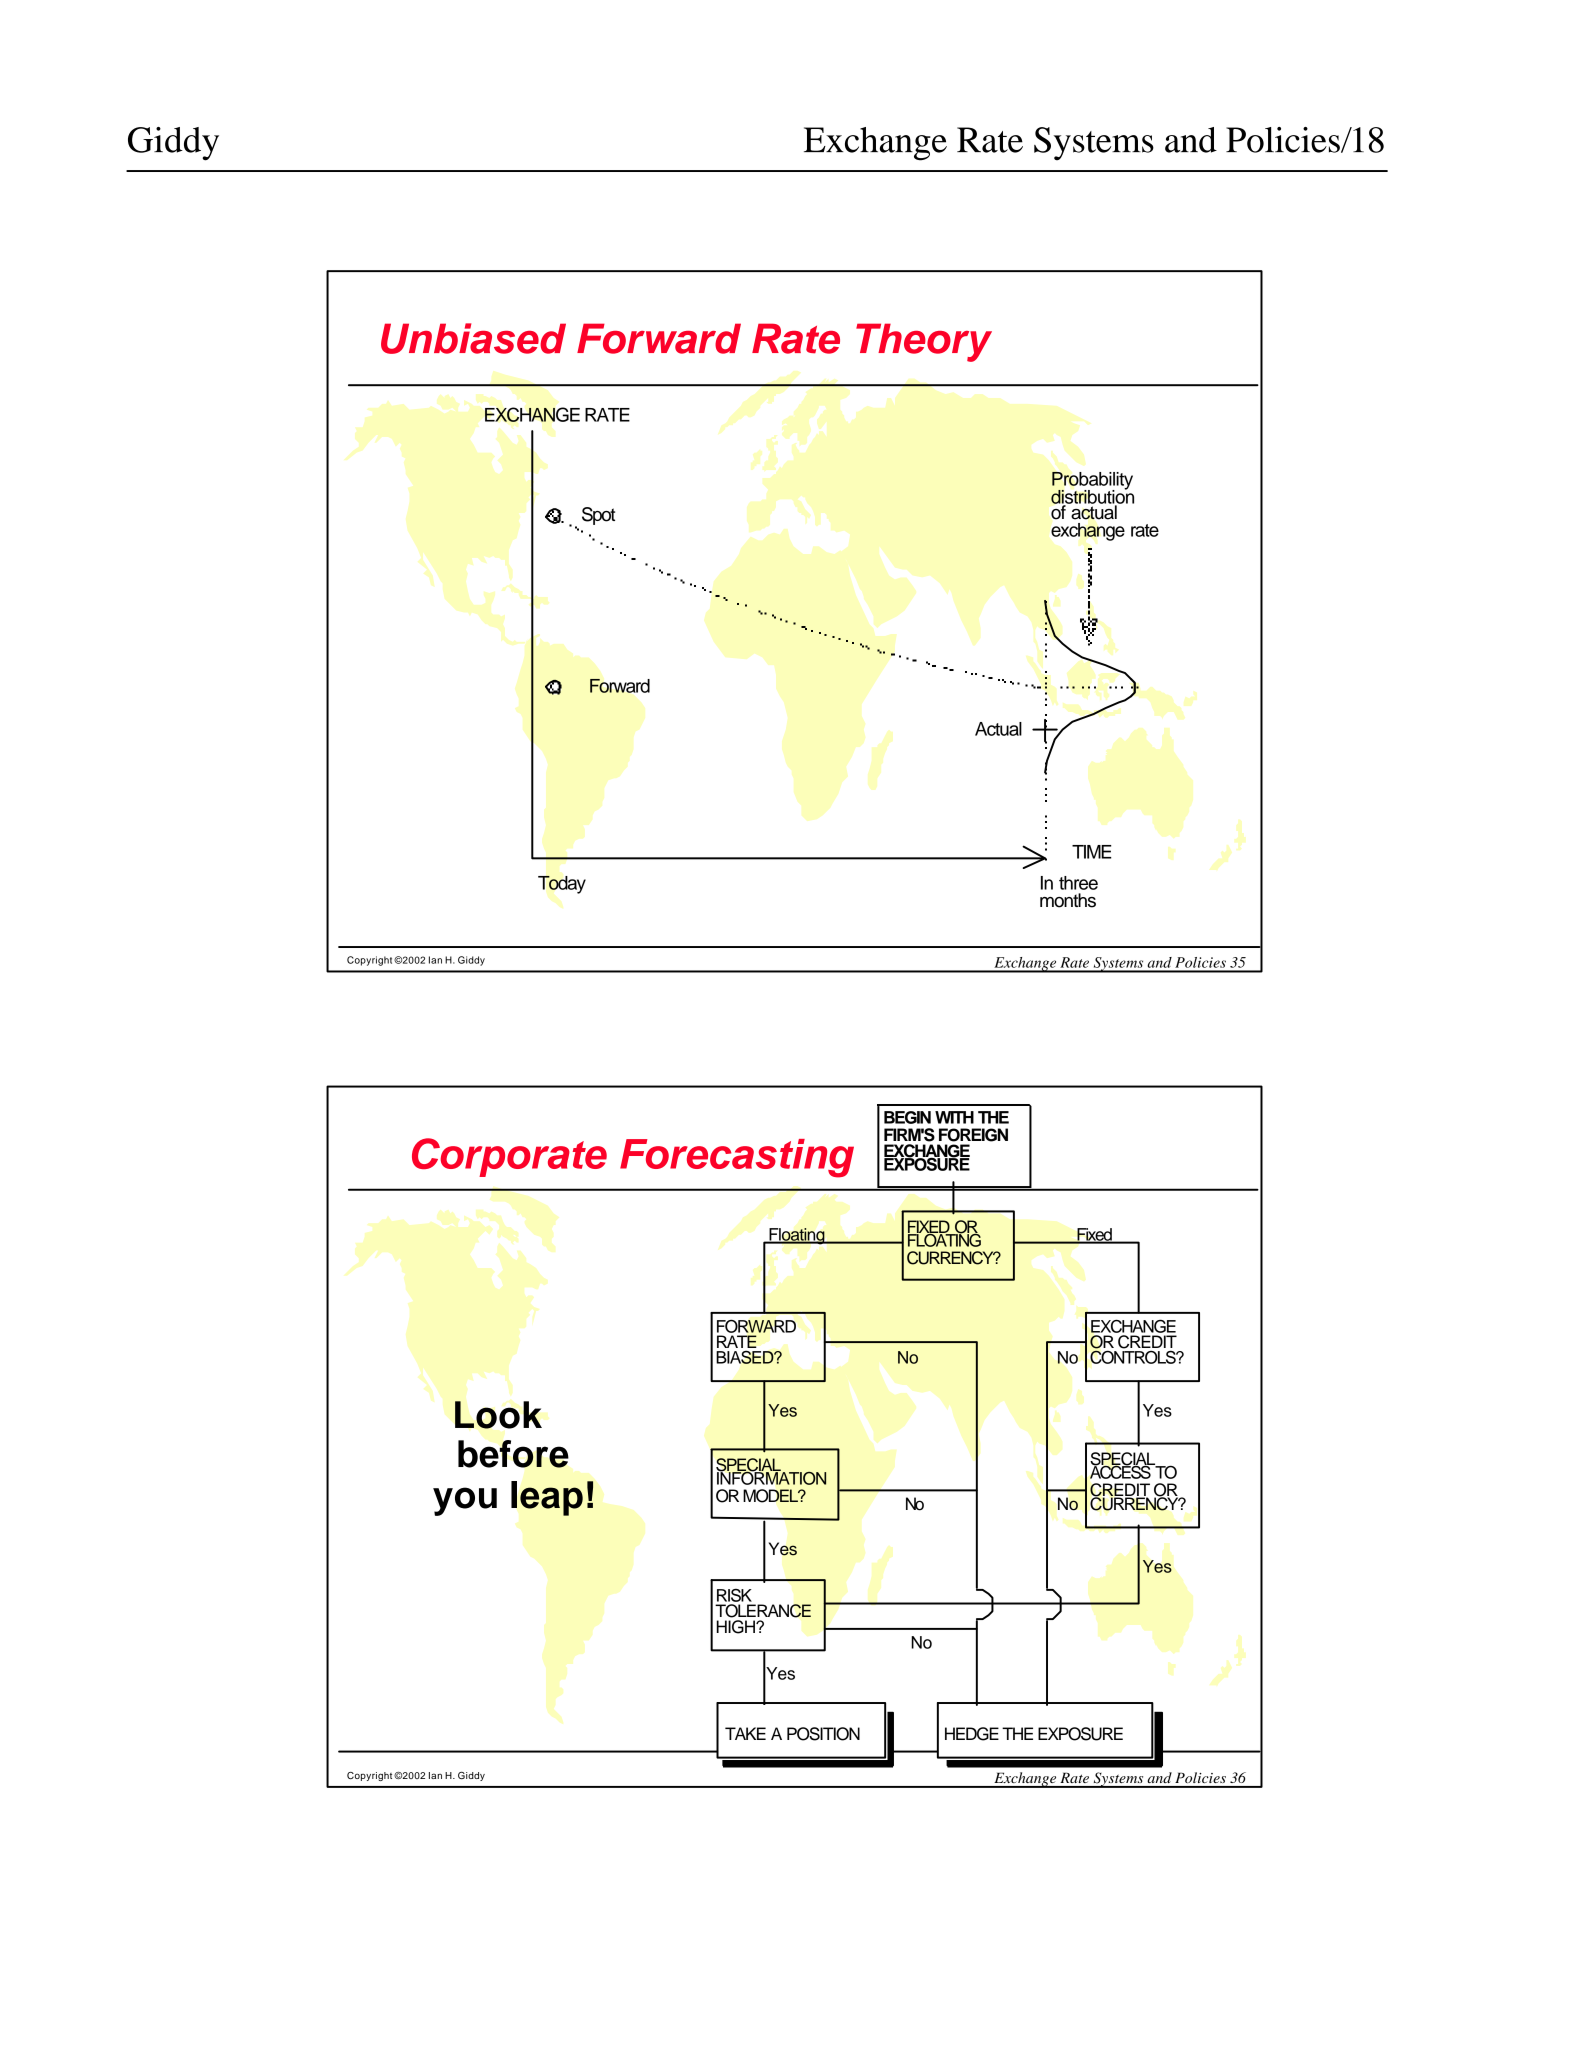 This image has width=1591, height=2060. What do you see at coordinates (954, 1117) in the image?
I see `WITH` at bounding box center [954, 1117].
